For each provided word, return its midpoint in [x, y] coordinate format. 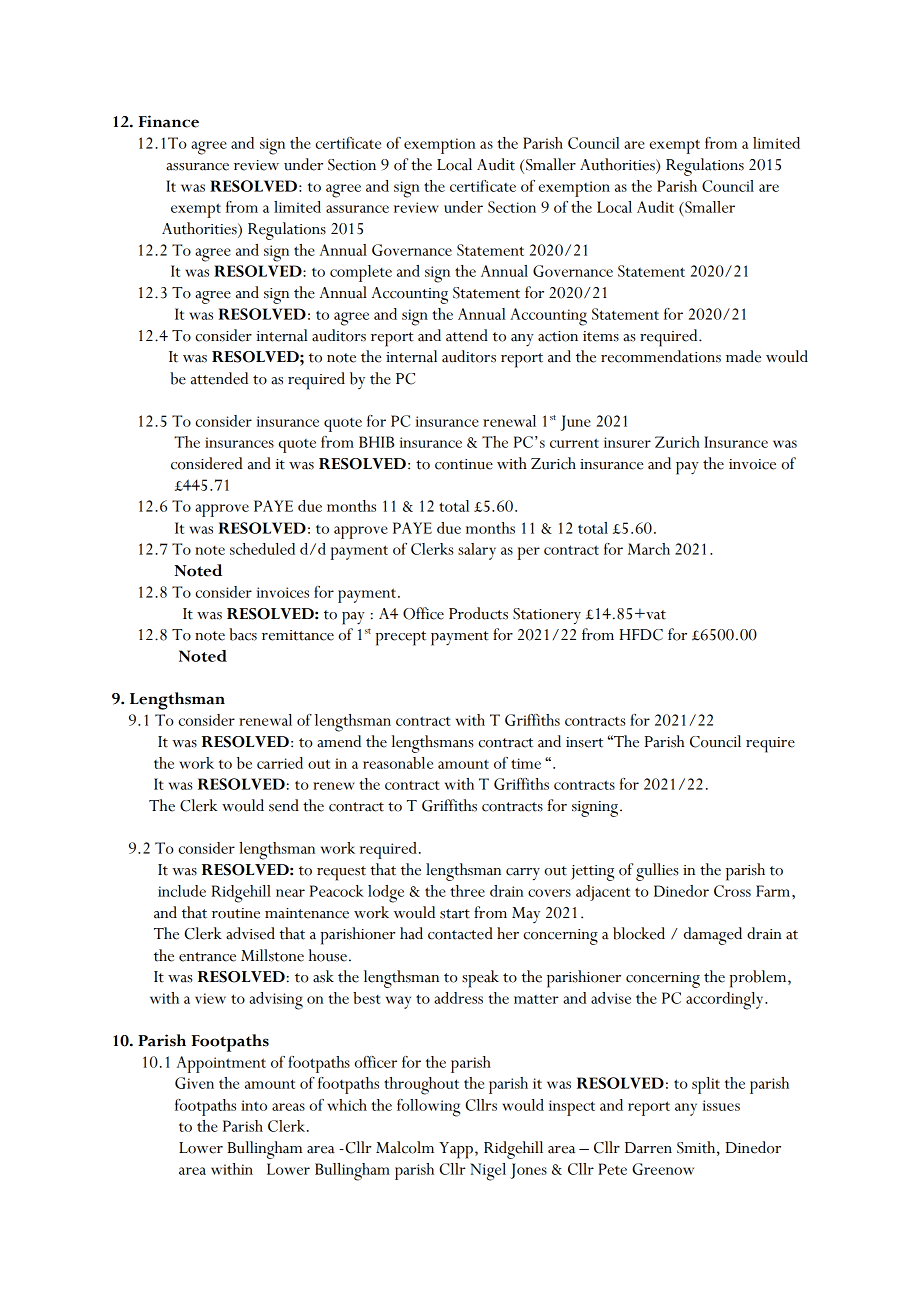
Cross [732, 891]
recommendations [661, 356]
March [649, 549]
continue [464, 464]
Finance [169, 121]
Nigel [488, 1172]
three [467, 891]
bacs [243, 634]
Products [478, 613]
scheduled [262, 549]
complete [361, 273]
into [254, 1105]
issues [721, 1105]
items [601, 336]
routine [236, 913]
